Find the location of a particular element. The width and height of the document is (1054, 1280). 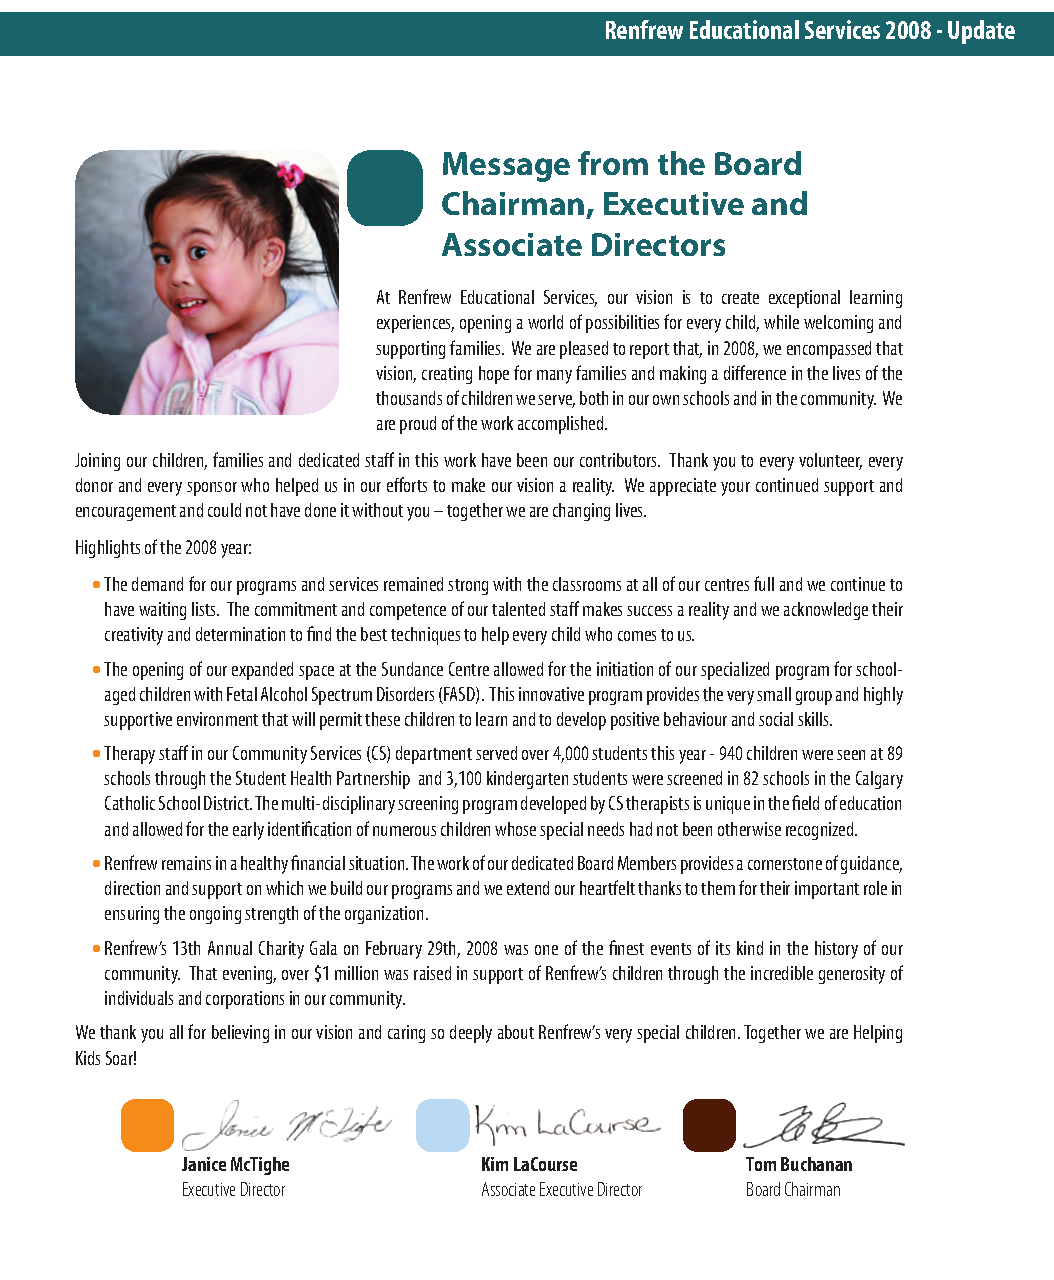

extend is located at coordinates (528, 888).
